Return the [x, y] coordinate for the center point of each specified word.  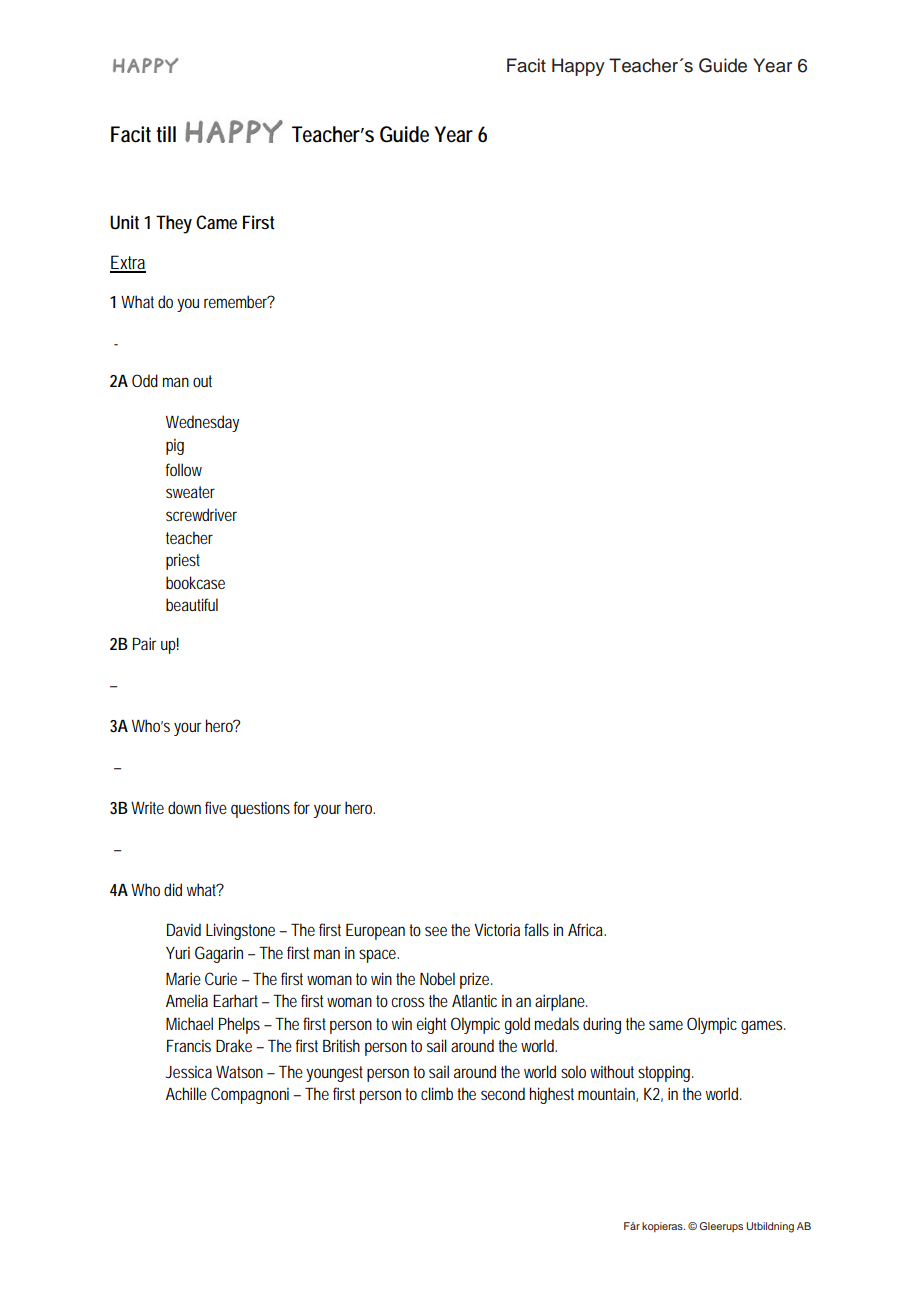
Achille [186, 1093]
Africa [585, 929]
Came [216, 222]
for [302, 807]
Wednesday [202, 423]
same [666, 1025]
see [436, 931]
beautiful [192, 604]
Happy [578, 67]
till [166, 134]
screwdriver [201, 514]
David [184, 929]
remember [237, 301]
